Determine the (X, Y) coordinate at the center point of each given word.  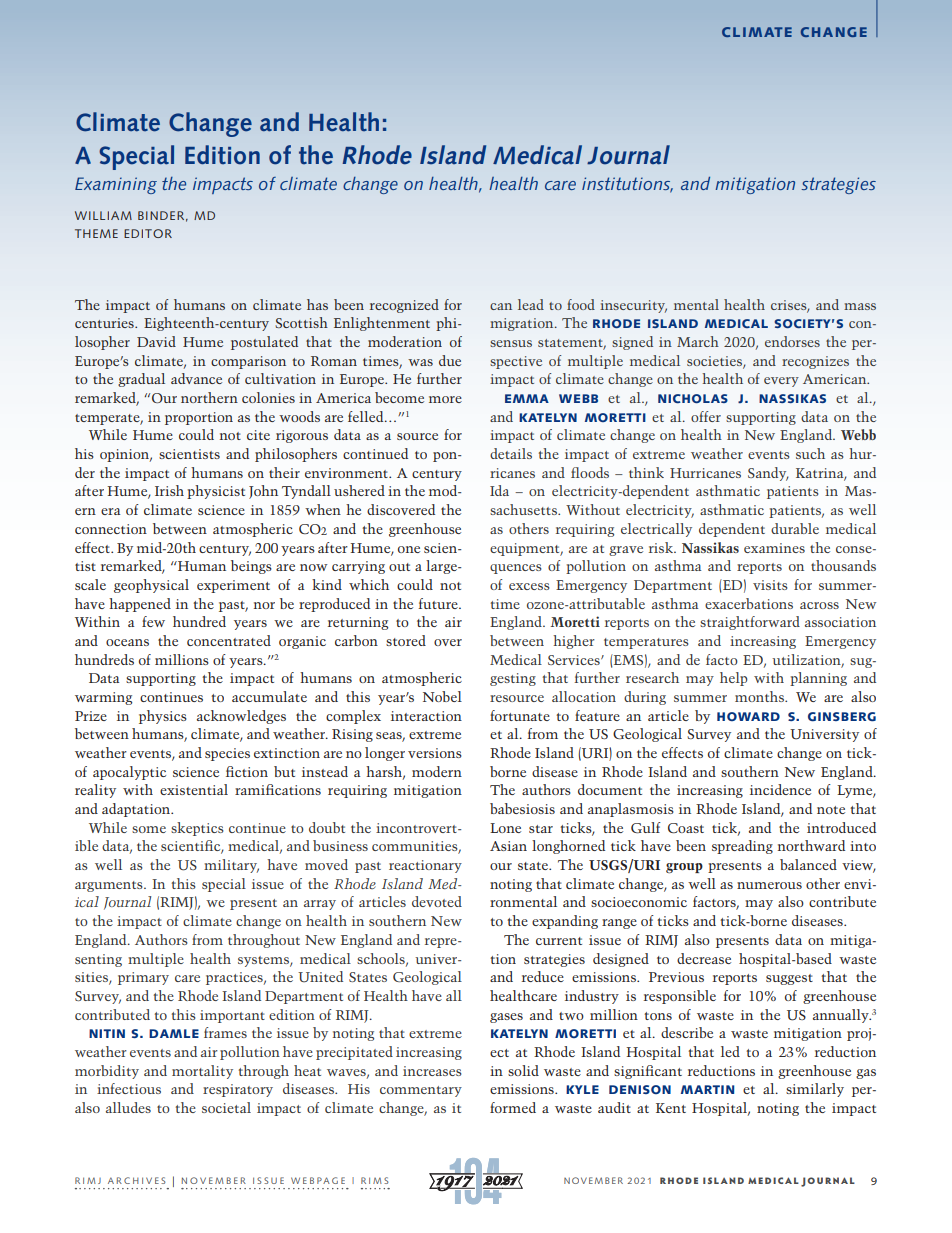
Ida (499, 490)
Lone (505, 828)
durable (795, 528)
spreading (742, 847)
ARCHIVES (136, 1180)
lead (531, 304)
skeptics (197, 829)
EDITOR (148, 233)
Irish (169, 490)
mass (860, 306)
